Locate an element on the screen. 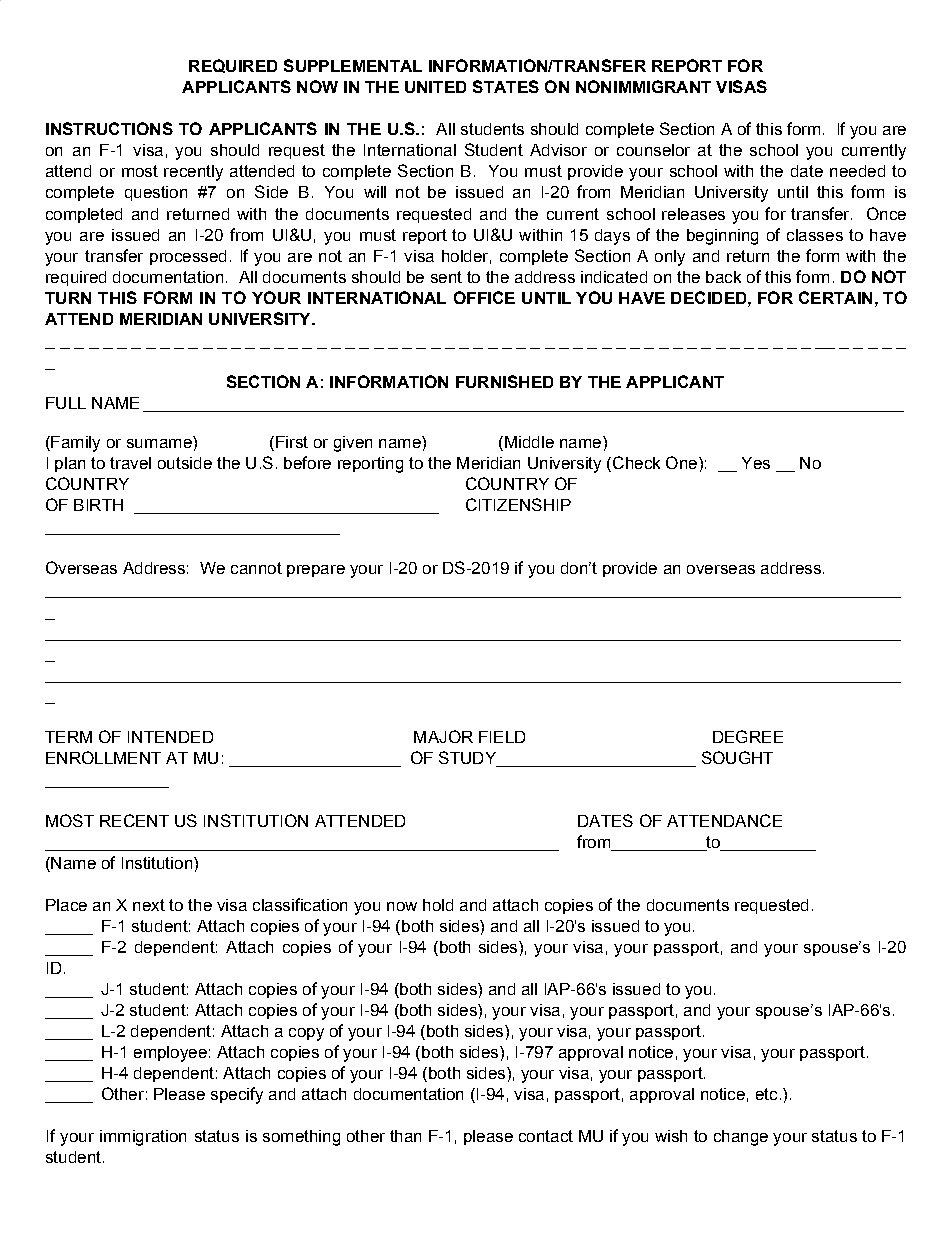 This screenshot has width=952, height=1233. STATES is located at coordinates (506, 86).
